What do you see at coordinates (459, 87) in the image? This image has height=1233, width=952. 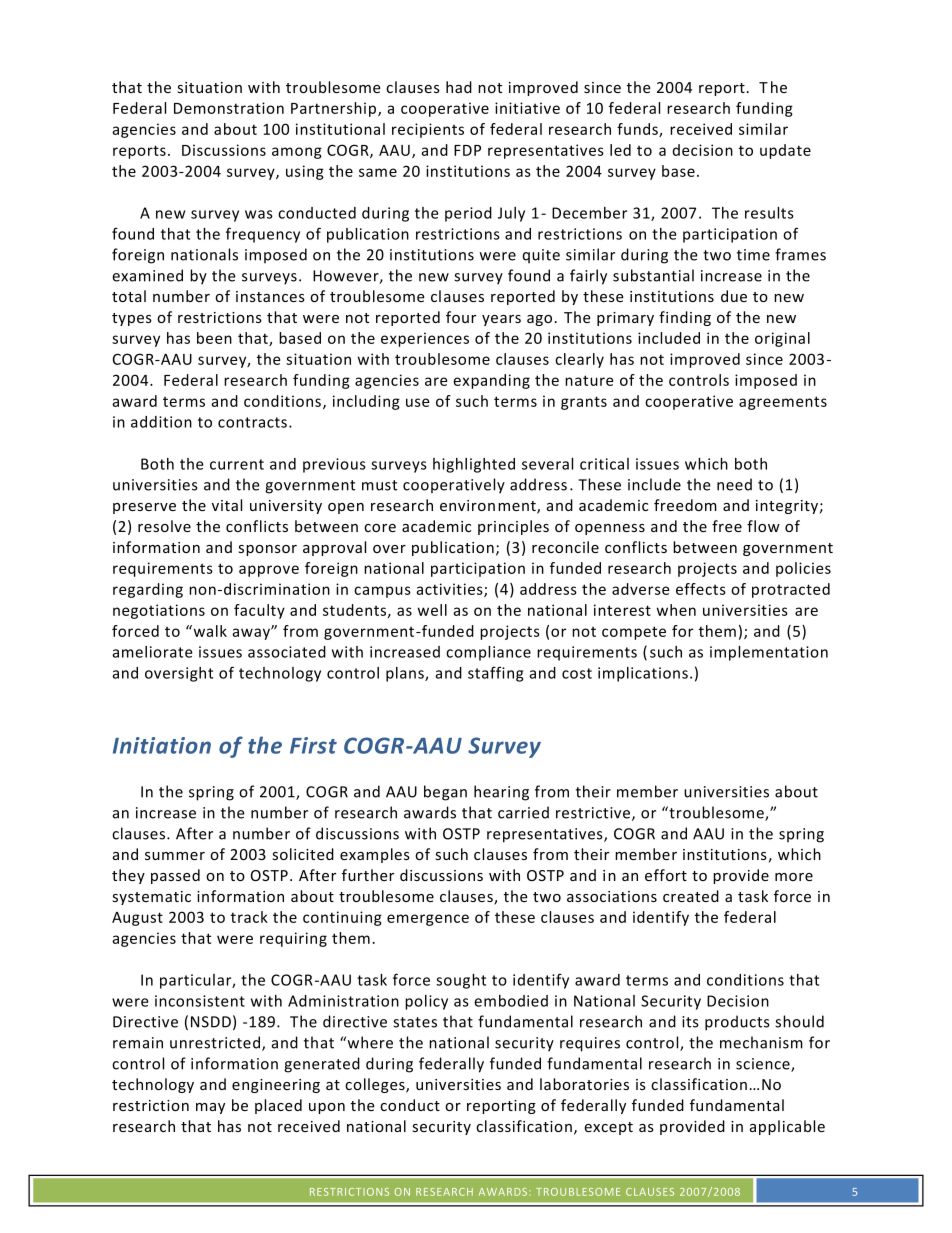 I see `had` at bounding box center [459, 87].
